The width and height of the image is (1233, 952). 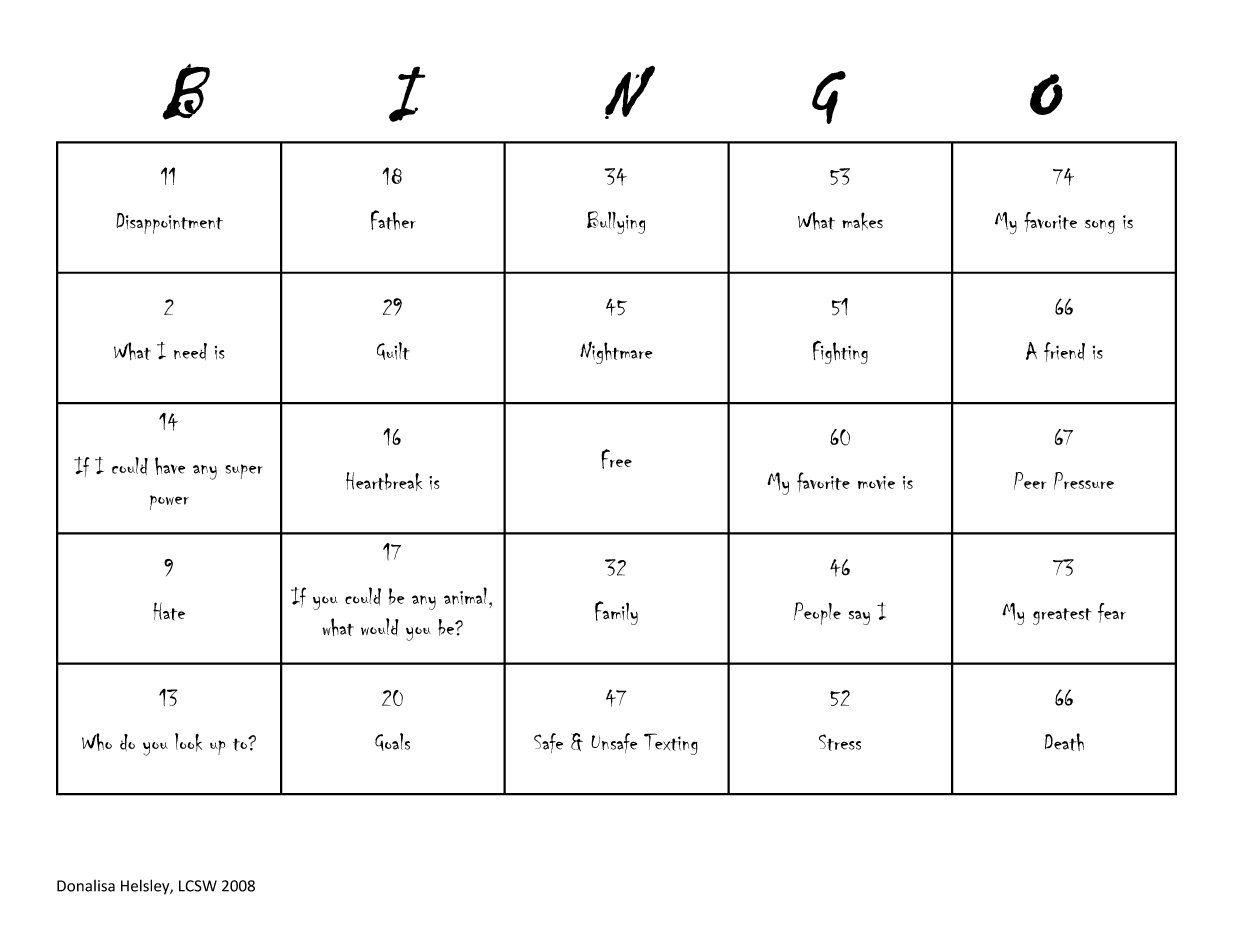 What do you see at coordinates (616, 222) in the image?
I see `Bullying` at bounding box center [616, 222].
